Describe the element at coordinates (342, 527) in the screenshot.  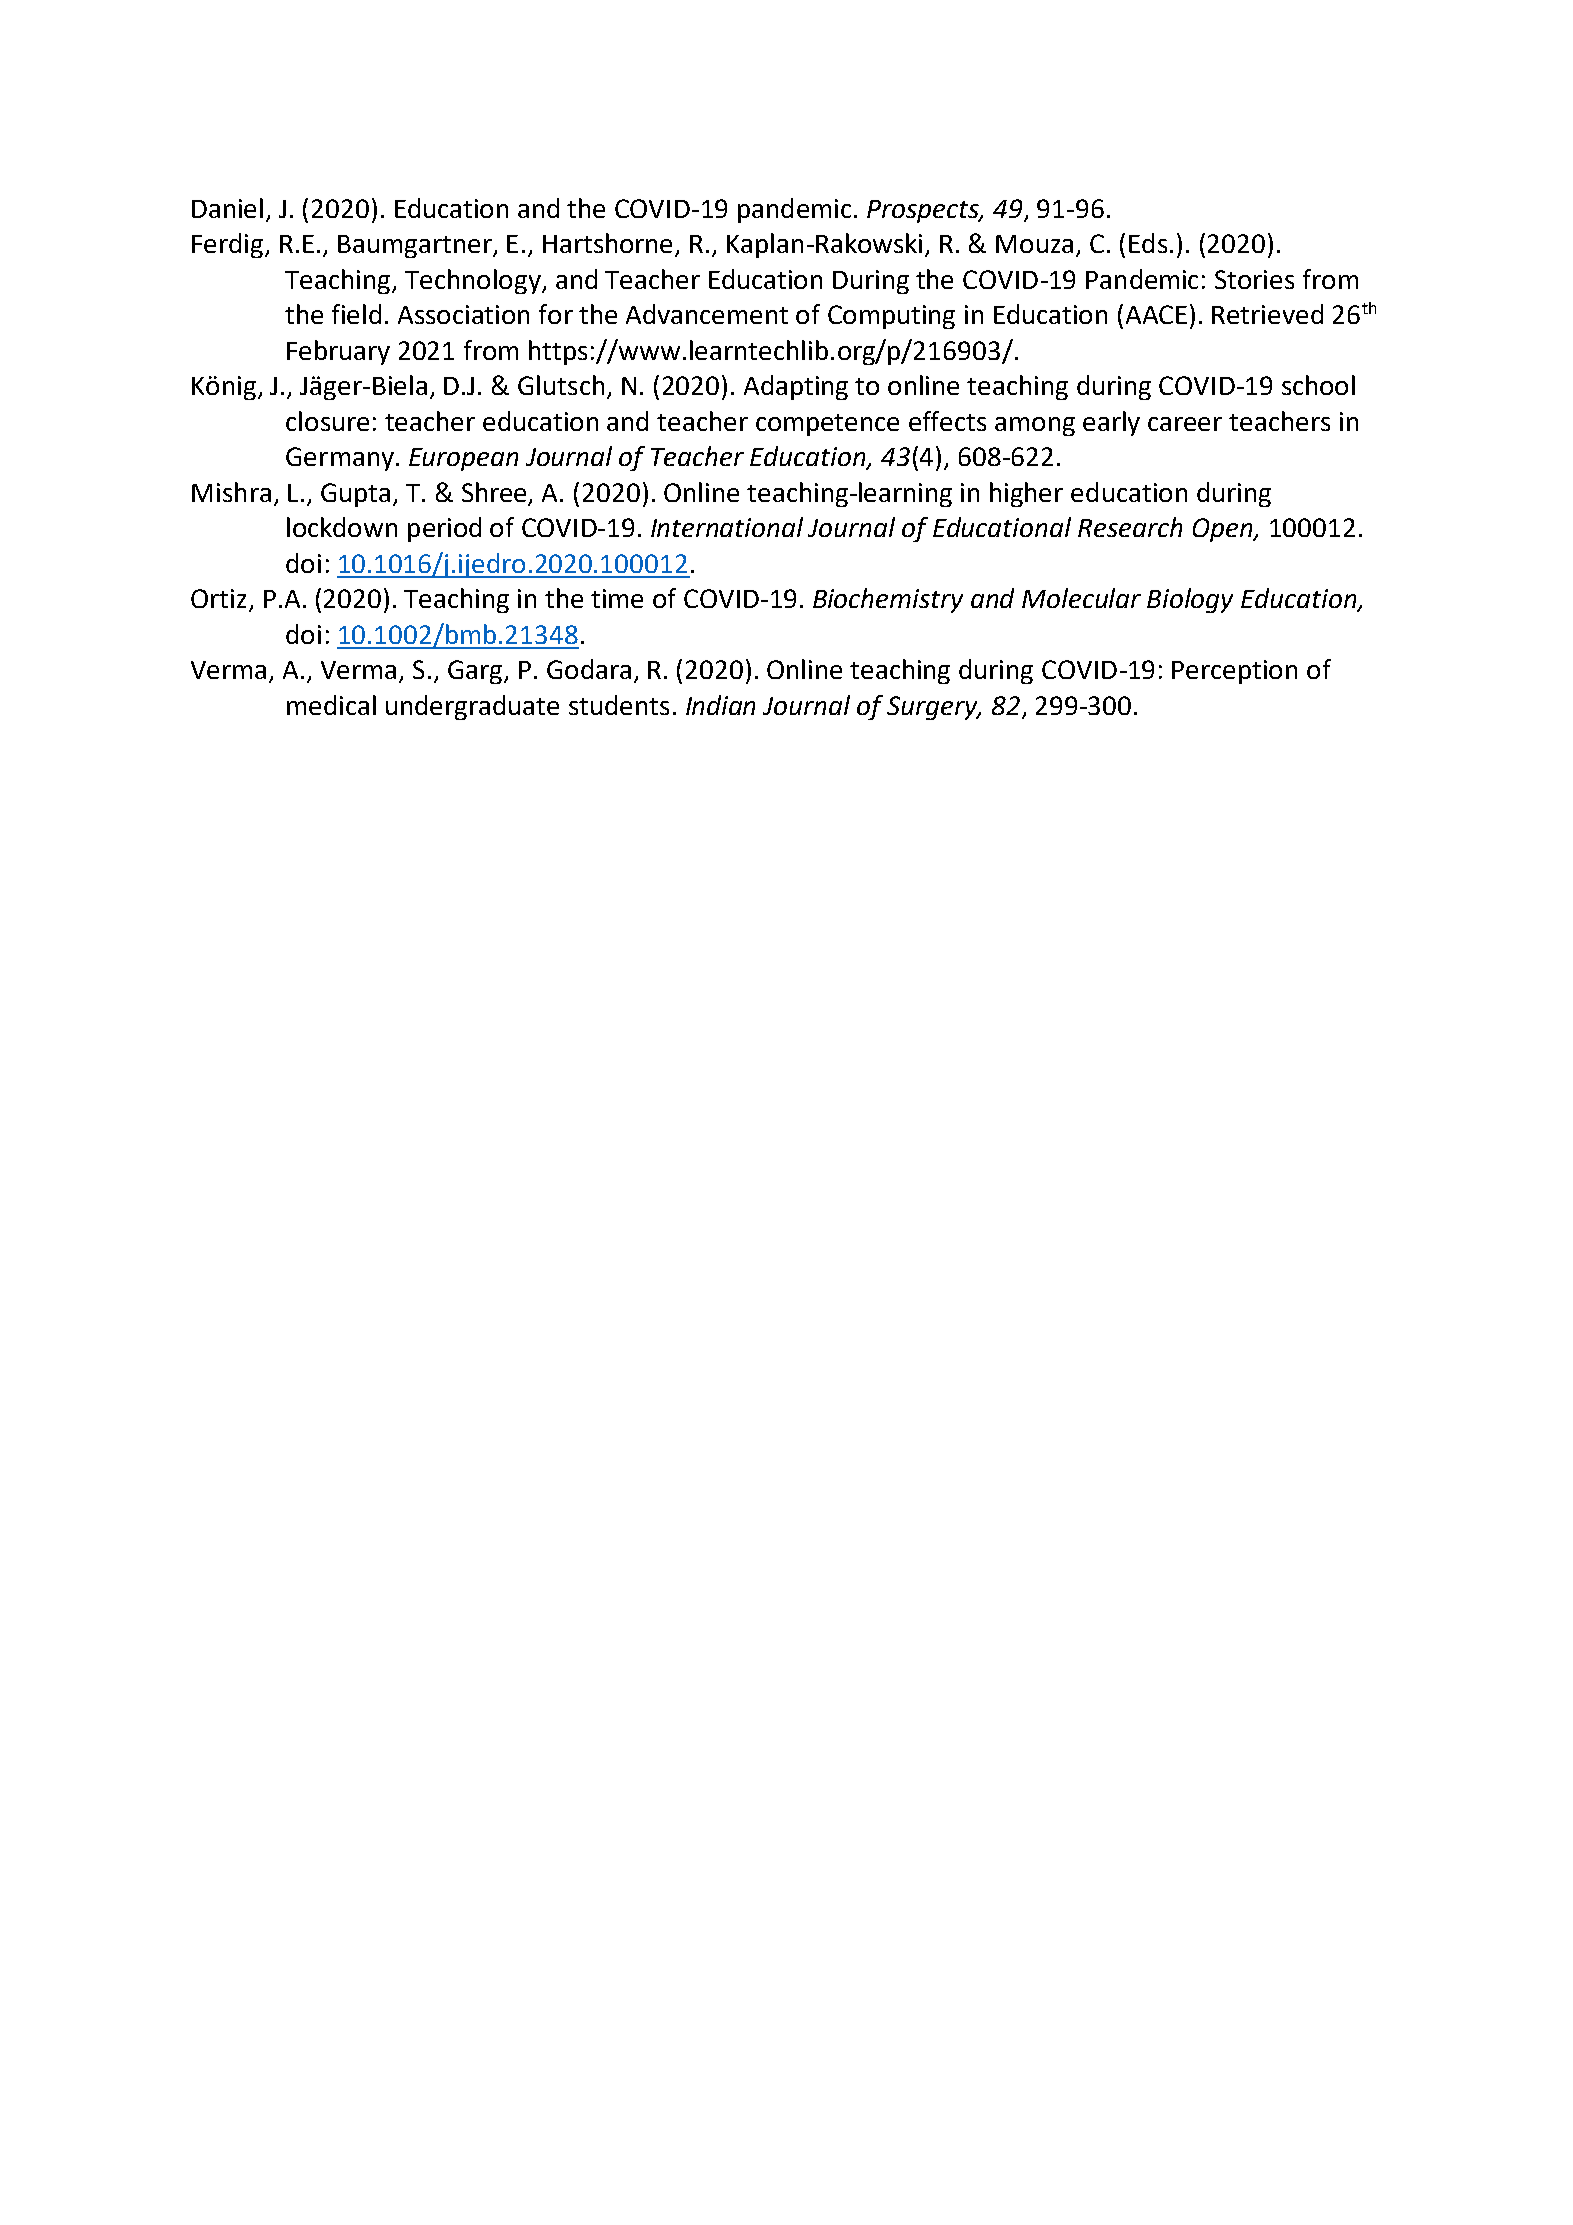
I see `lockdown` at that location.
